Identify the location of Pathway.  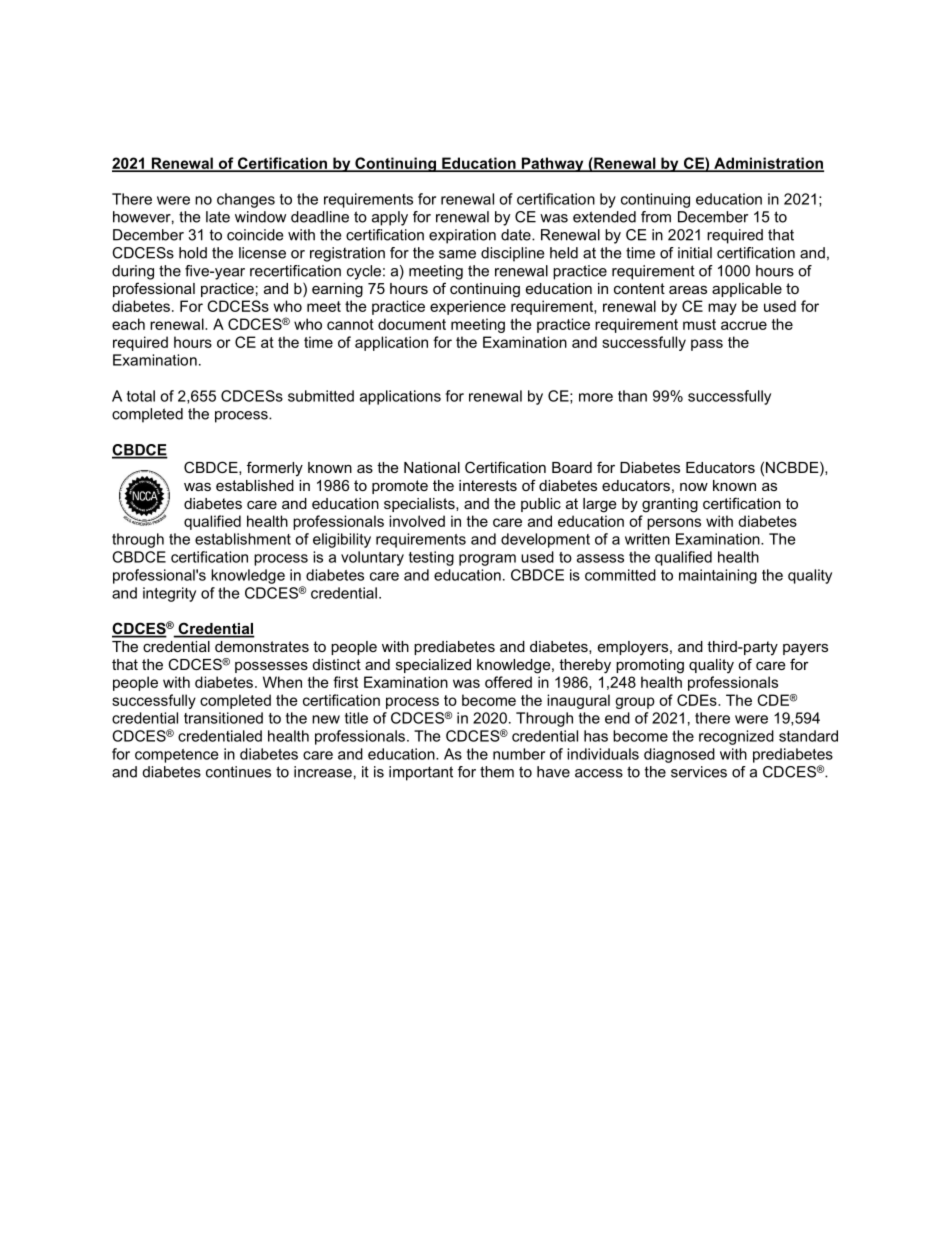
(552, 164).
